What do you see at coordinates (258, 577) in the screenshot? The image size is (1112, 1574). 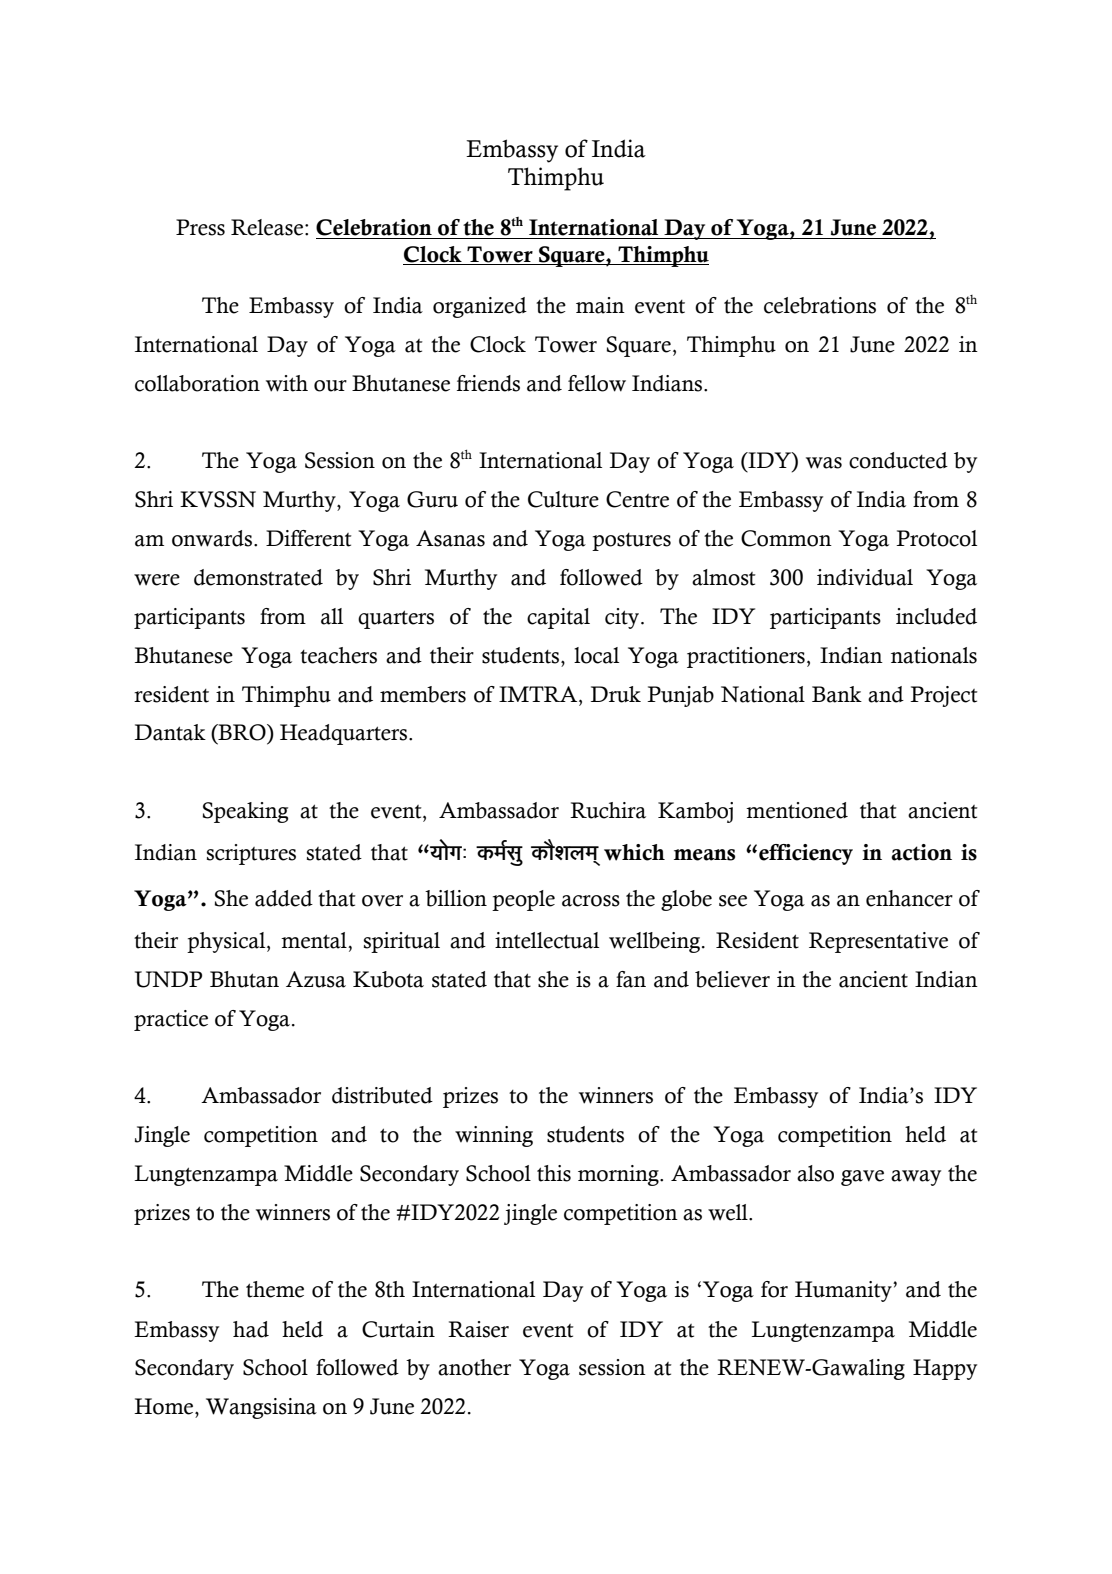 I see `demonstrated` at bounding box center [258, 577].
